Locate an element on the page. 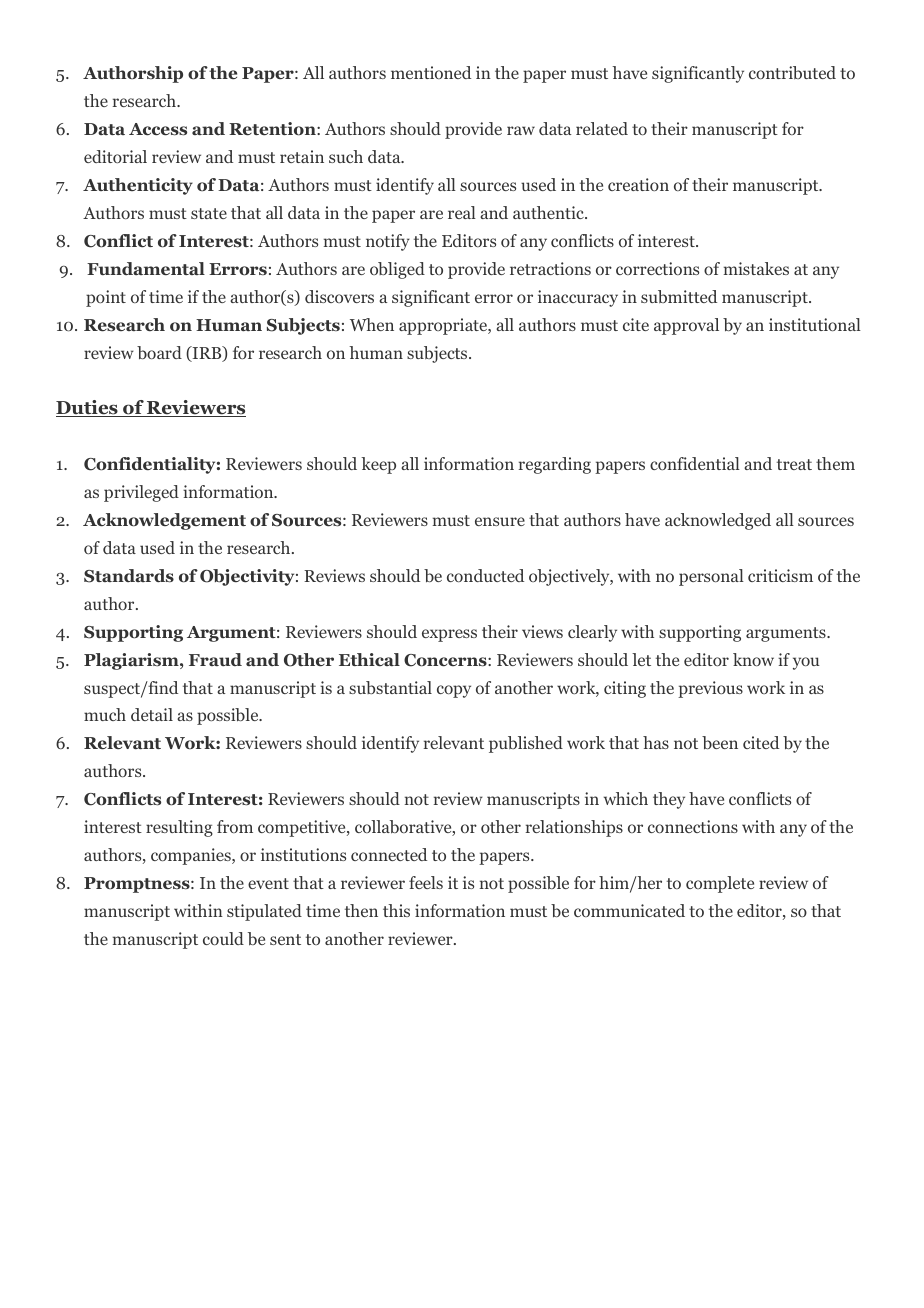  ensure is located at coordinates (500, 521).
